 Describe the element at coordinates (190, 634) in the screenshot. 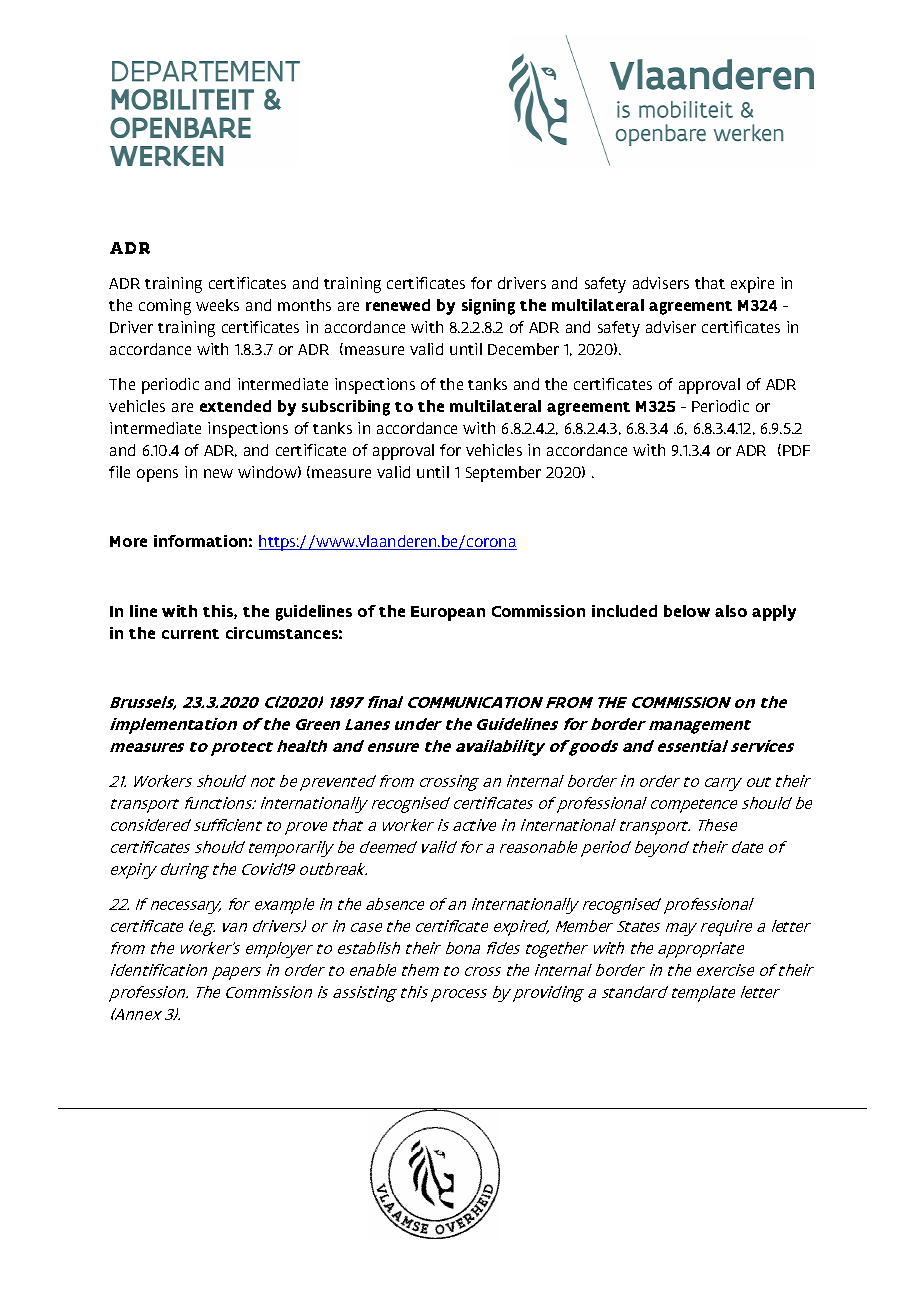

I see `current` at that location.
